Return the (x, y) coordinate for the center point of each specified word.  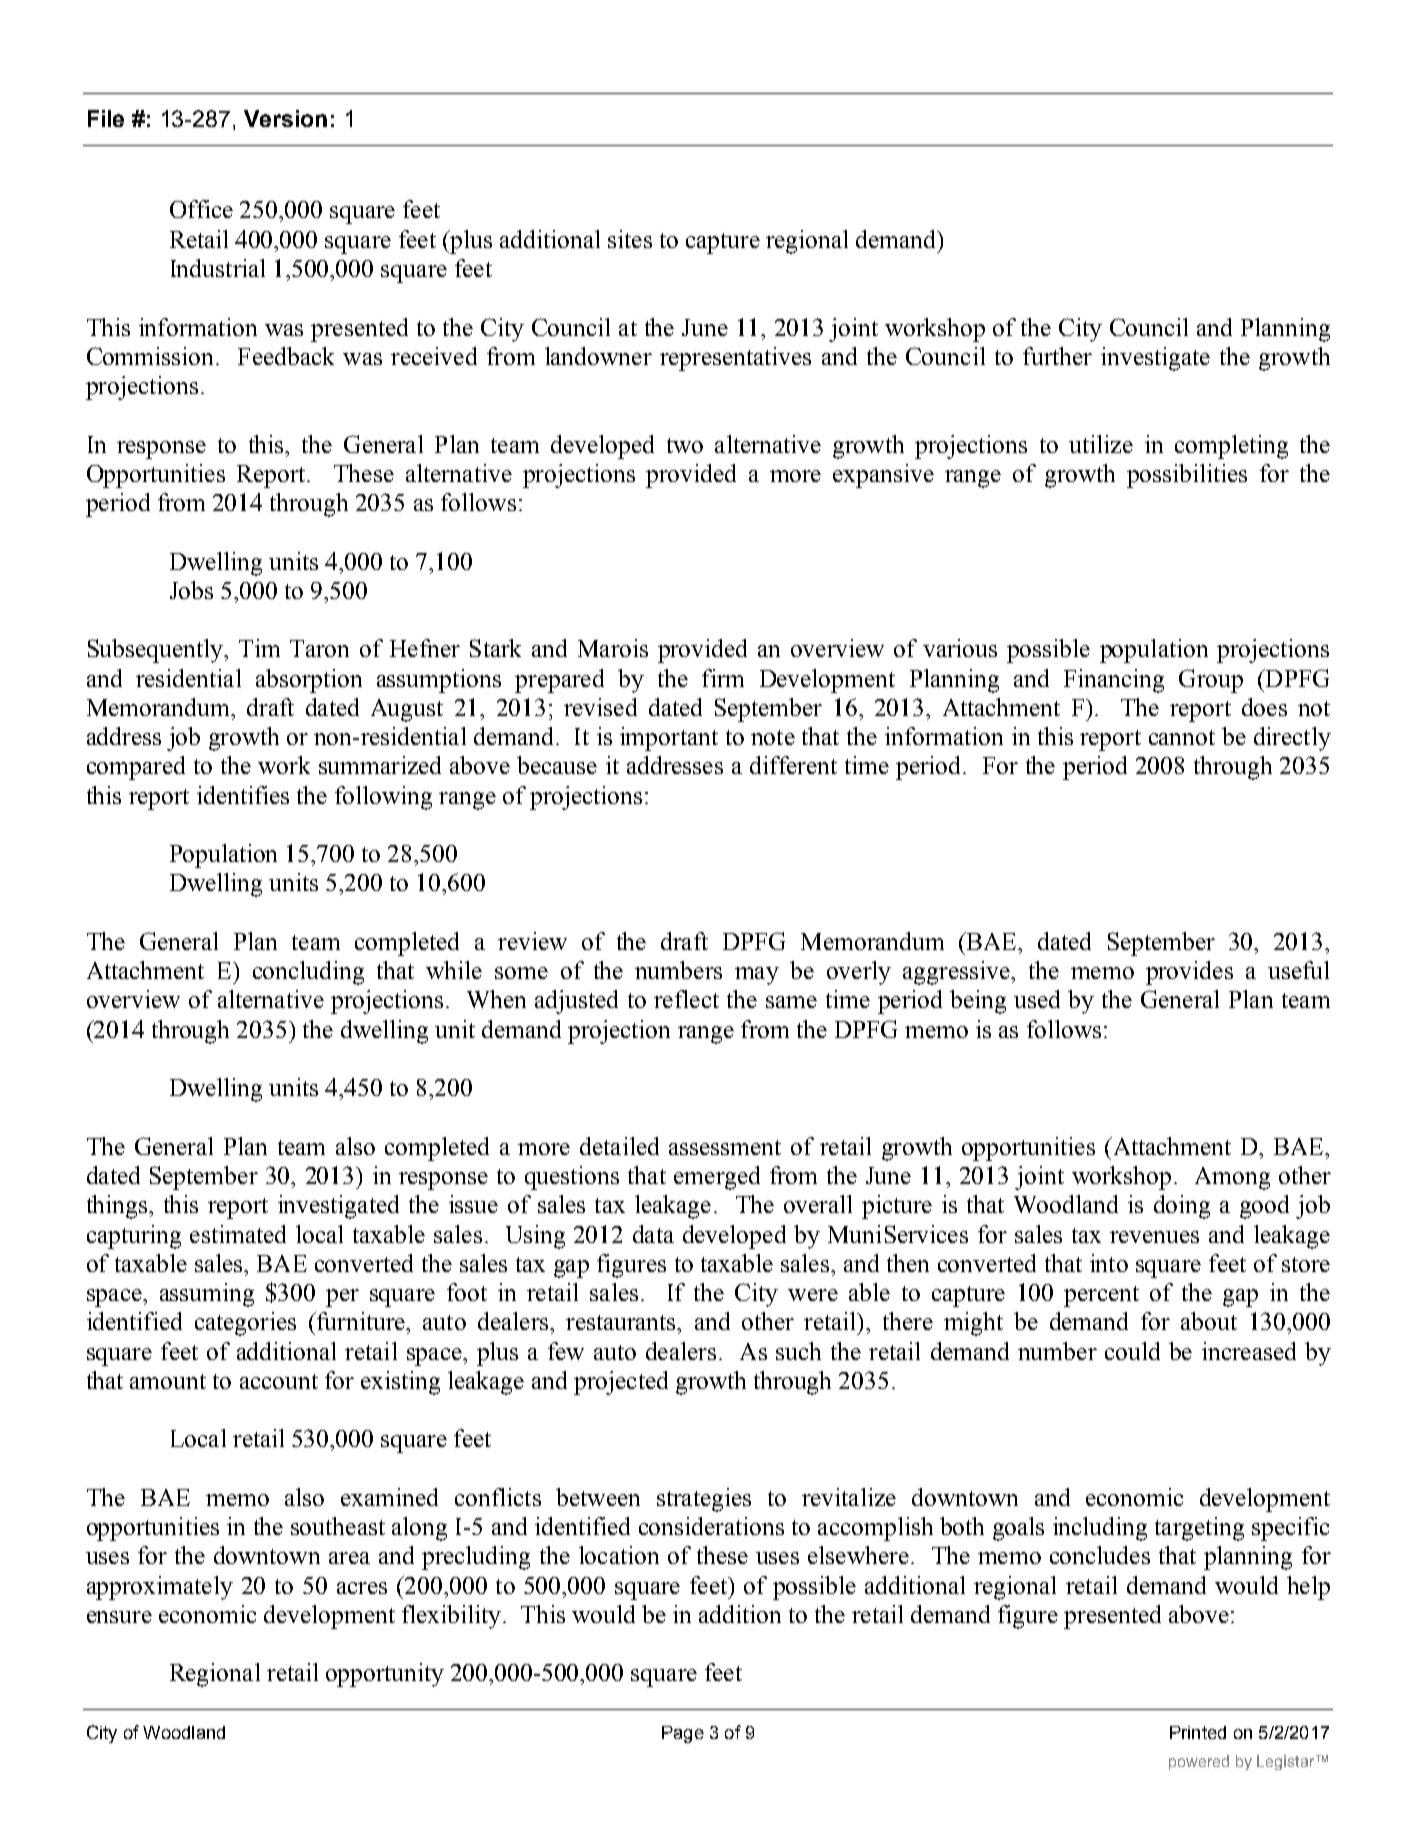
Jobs (191, 590)
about (1209, 1321)
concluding (308, 973)
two (685, 445)
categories (245, 1324)
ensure (119, 1617)
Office (201, 209)
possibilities (1187, 476)
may (757, 976)
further (1057, 356)
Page (683, 1734)
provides (1189, 973)
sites (630, 239)
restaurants (622, 1322)
